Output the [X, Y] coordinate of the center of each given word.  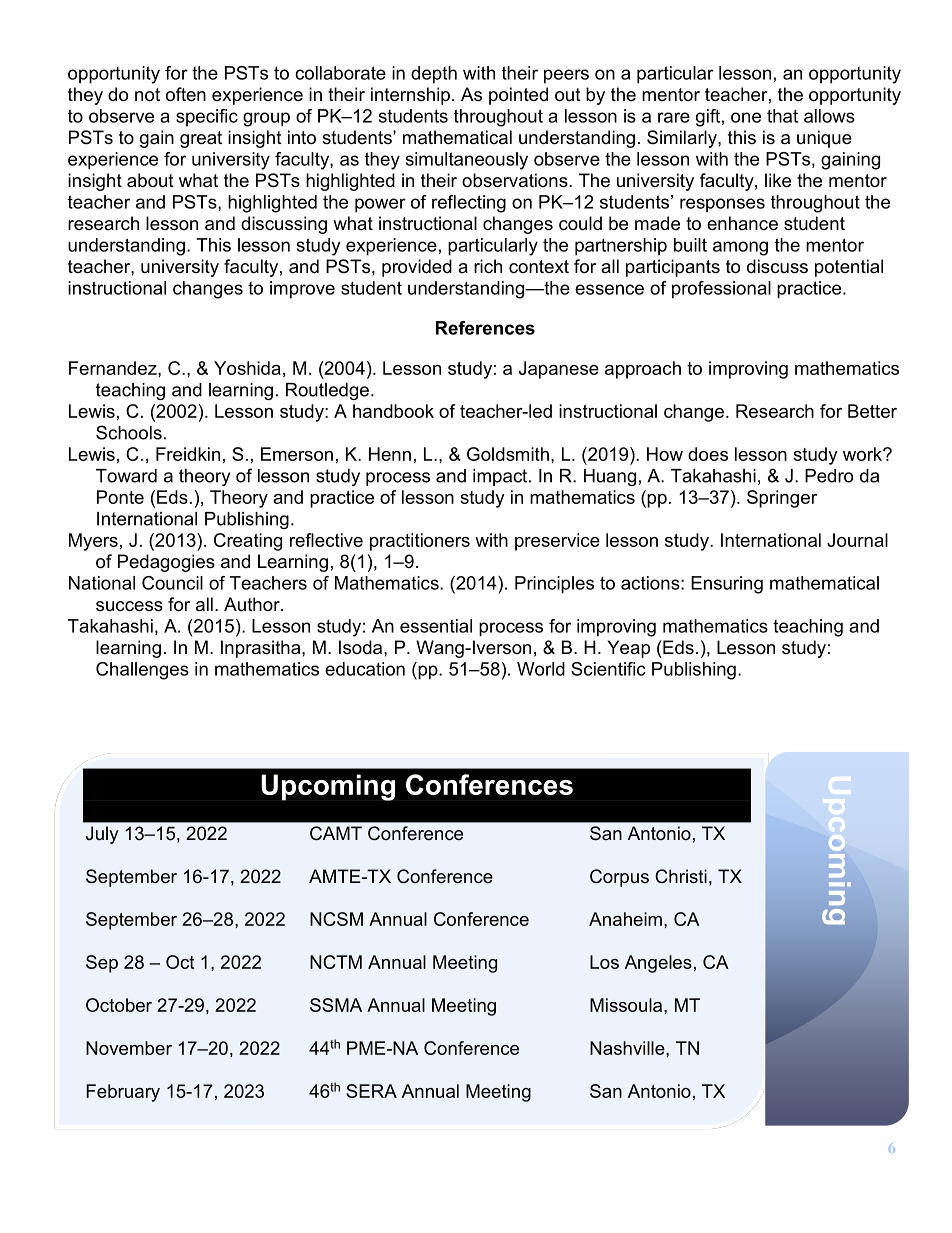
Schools [129, 432]
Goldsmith [508, 454]
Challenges [142, 671]
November [129, 1048]
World [541, 669]
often [186, 94]
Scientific [608, 669]
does [708, 454]
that [782, 116]
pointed [518, 96]
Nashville [628, 1048]
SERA [371, 1091]
